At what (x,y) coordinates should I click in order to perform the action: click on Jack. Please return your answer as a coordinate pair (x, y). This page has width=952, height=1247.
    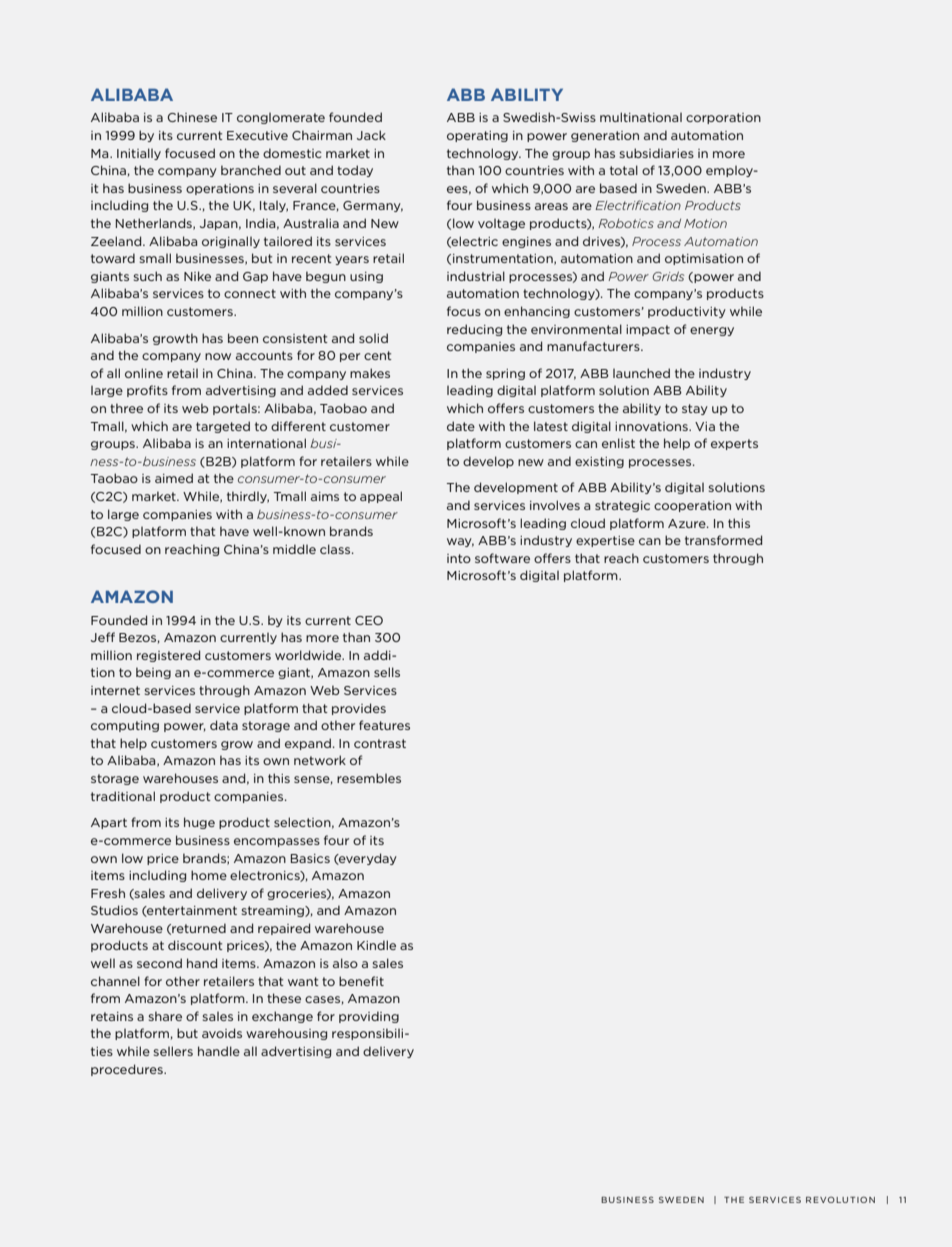
    Looking at the image, I should click on (371, 135).
